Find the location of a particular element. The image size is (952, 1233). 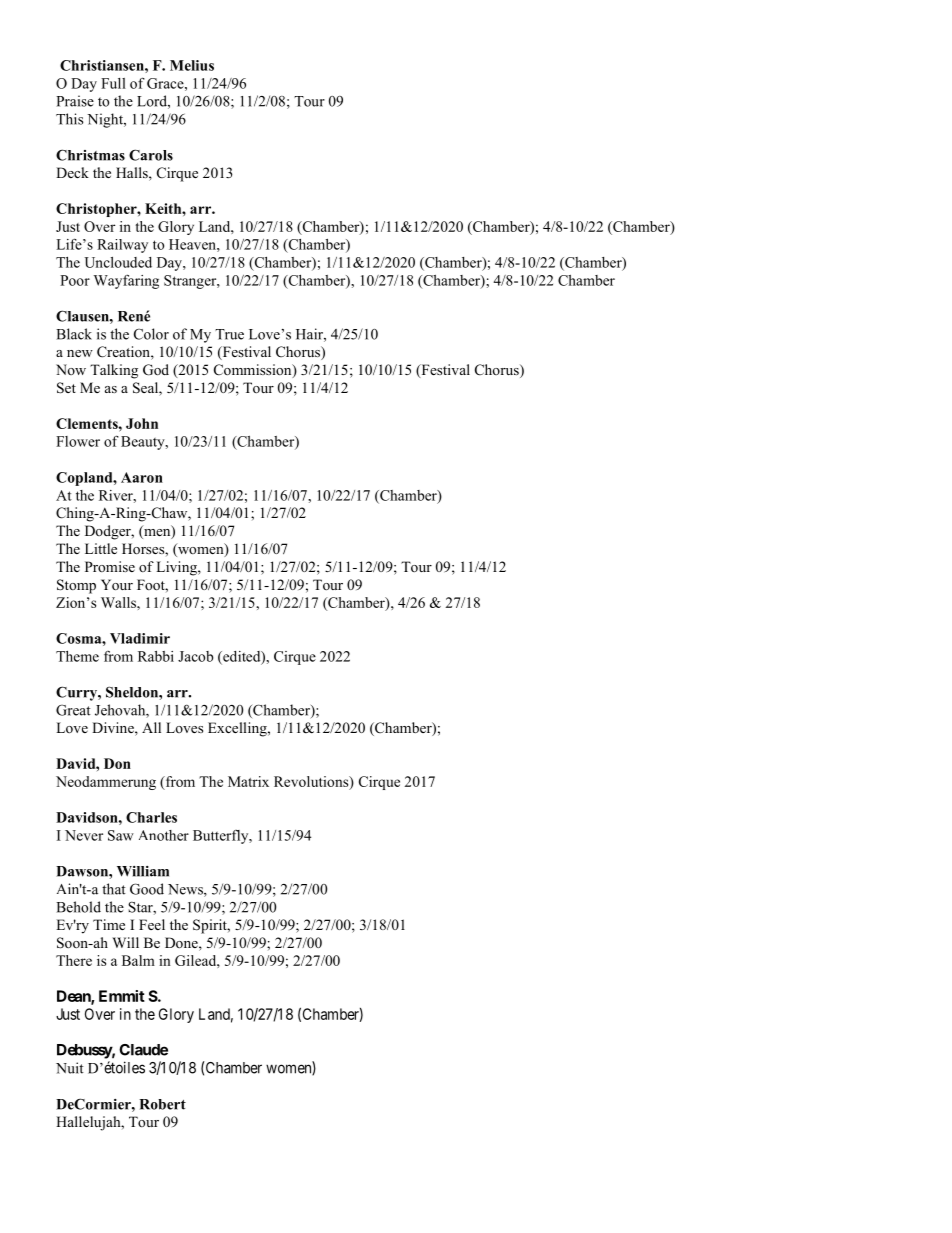

Praise is located at coordinates (75, 101).
